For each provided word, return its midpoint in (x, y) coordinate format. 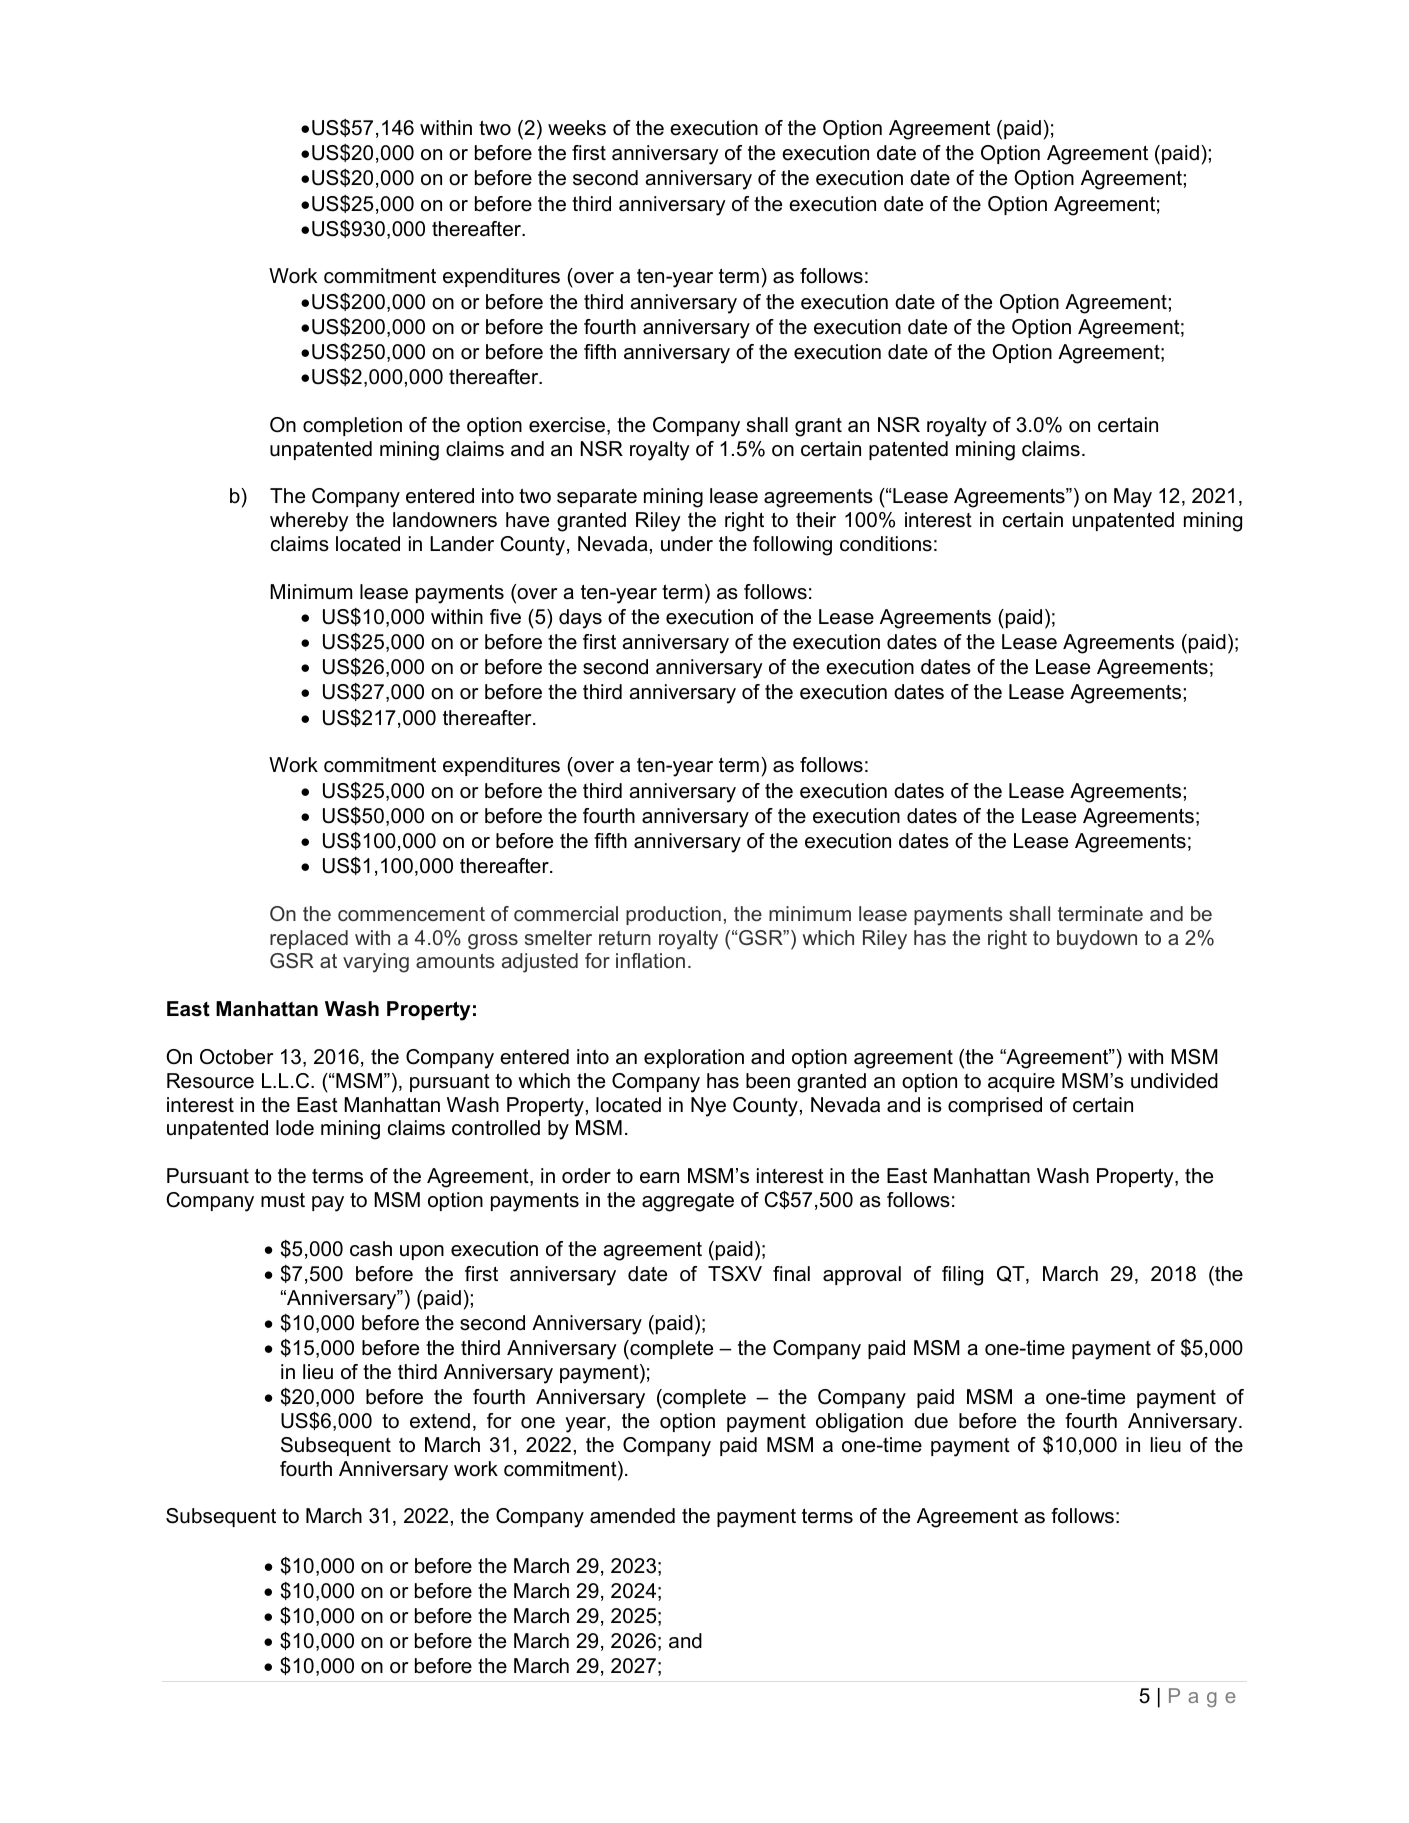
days (580, 619)
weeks (577, 128)
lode (295, 1128)
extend (440, 1421)
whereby (309, 522)
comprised (995, 1106)
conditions (886, 544)
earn (659, 1178)
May (1133, 498)
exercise (567, 425)
